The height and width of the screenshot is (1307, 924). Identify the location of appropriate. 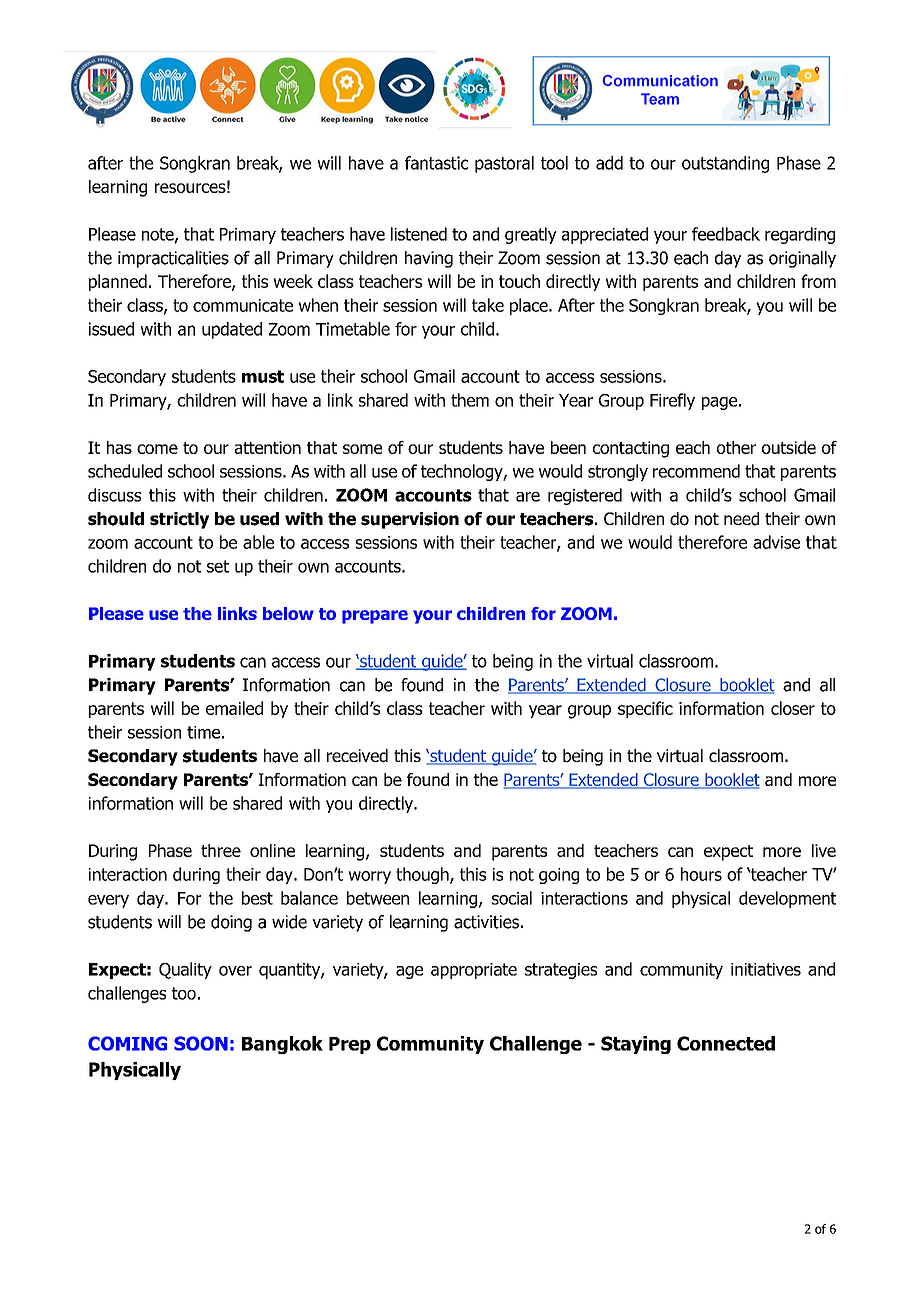
(474, 971).
